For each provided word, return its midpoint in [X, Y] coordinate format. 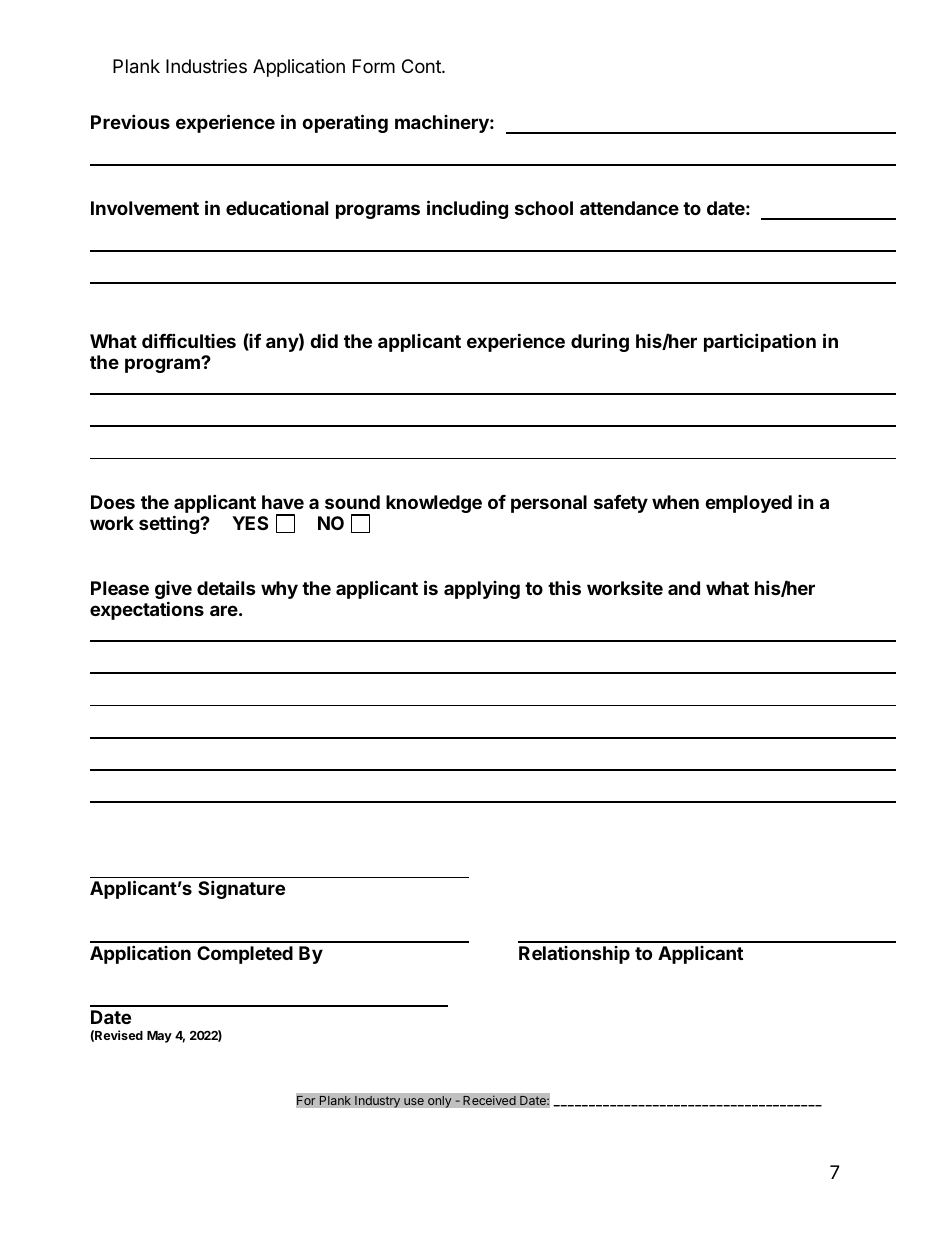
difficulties [189, 340]
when [675, 502]
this [564, 587]
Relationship [574, 955]
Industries [206, 66]
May [159, 1037]
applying [482, 590]
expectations [147, 610]
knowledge [434, 504]
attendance [629, 208]
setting [170, 524]
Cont [422, 66]
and [684, 588]
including [467, 209]
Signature [241, 889]
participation [760, 342]
